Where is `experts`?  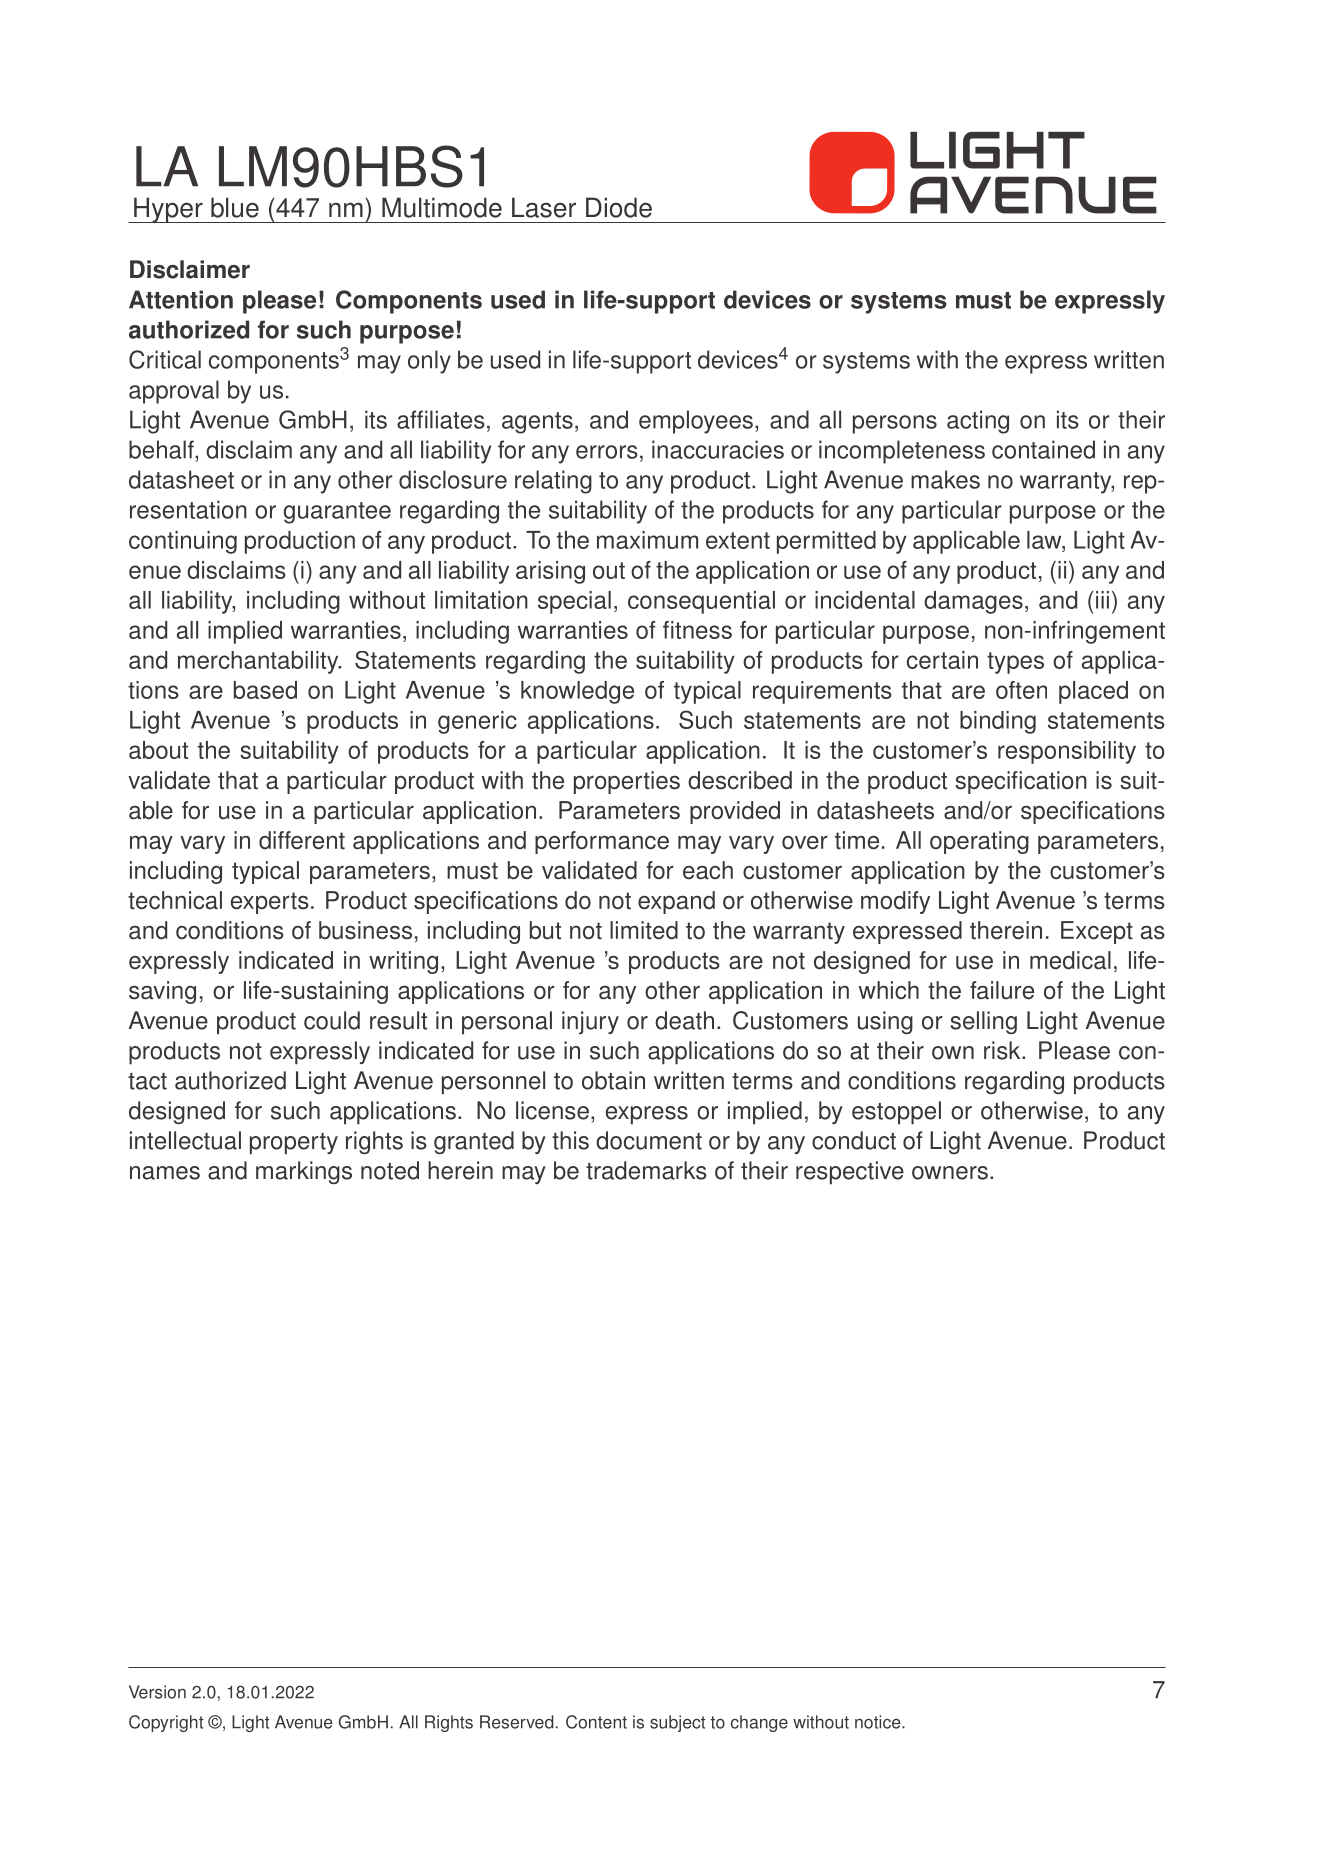
experts is located at coordinates (269, 903).
